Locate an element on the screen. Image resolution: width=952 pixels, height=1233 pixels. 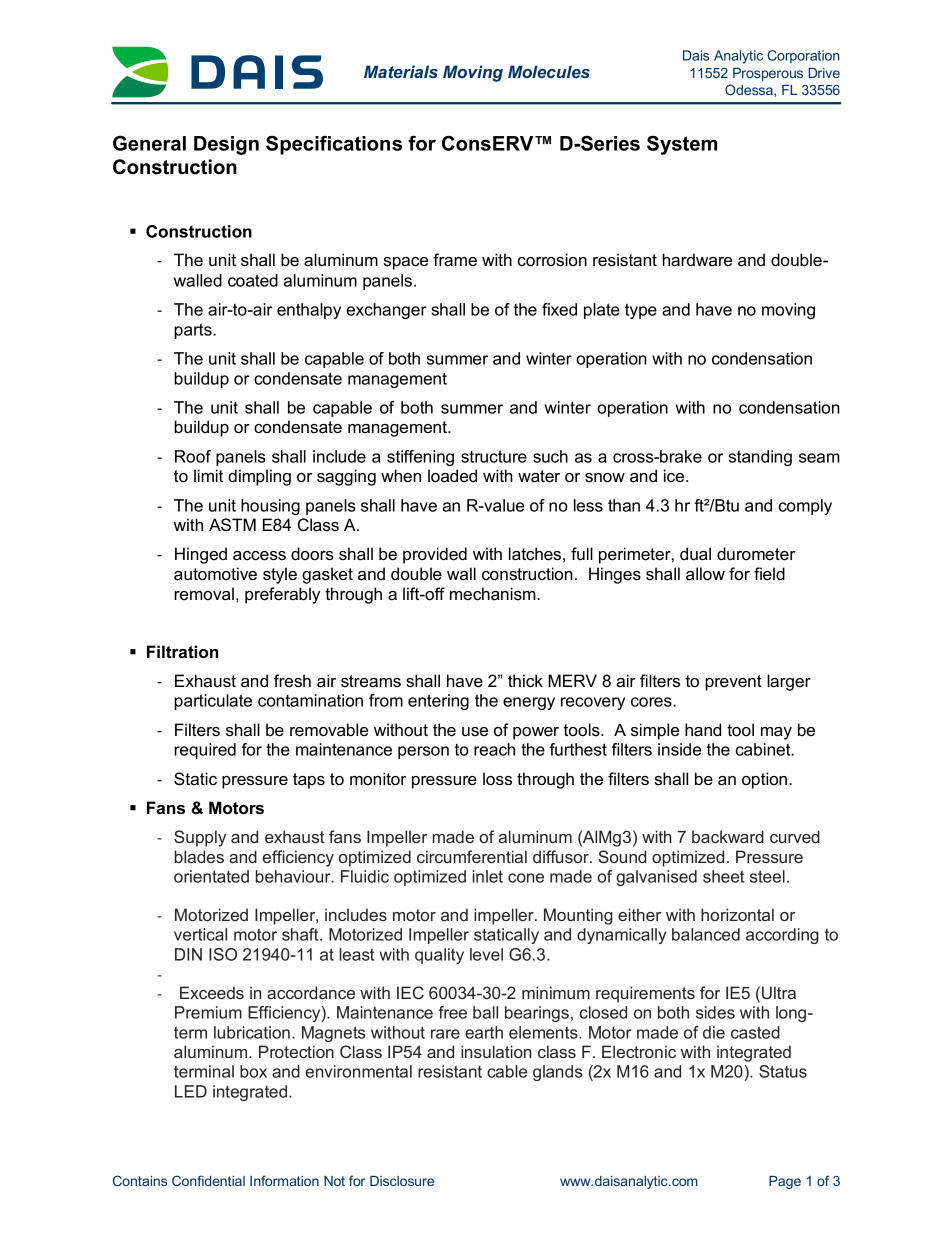
Disclosure is located at coordinates (402, 1181).
